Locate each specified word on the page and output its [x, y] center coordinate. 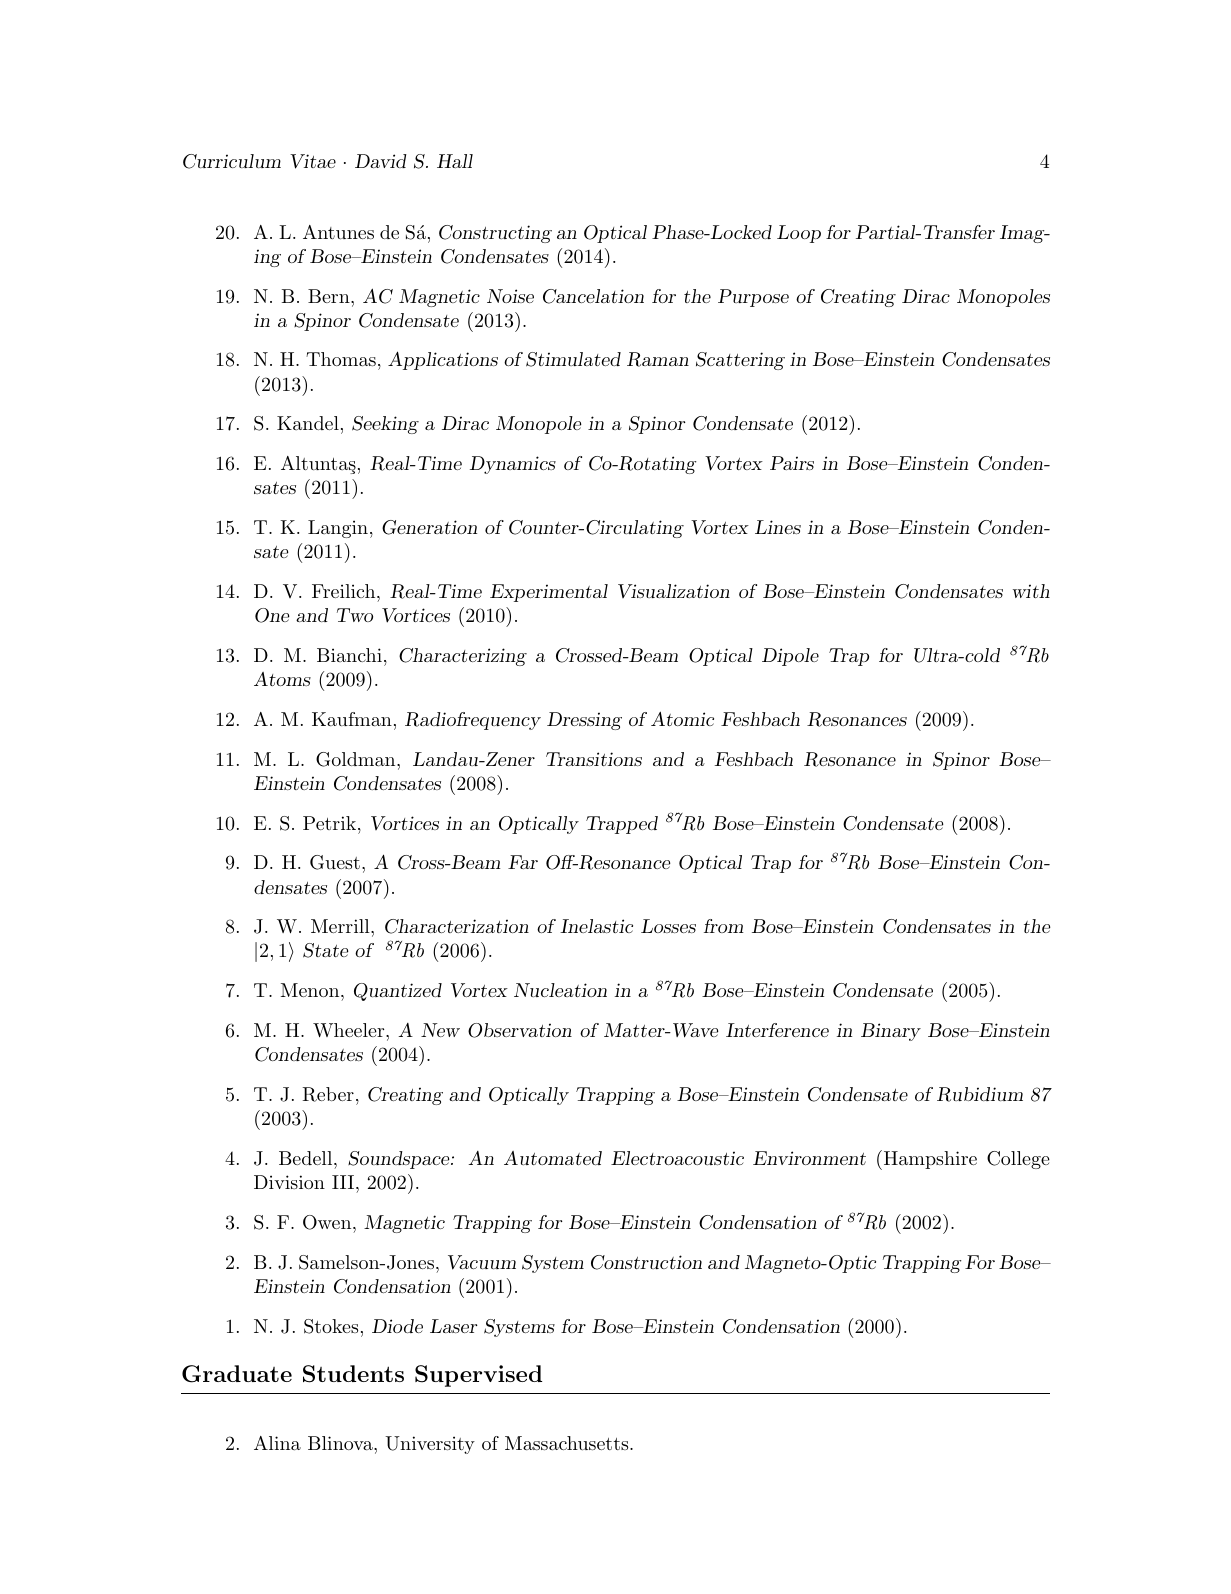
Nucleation [560, 990]
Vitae [313, 161]
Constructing [495, 234]
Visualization [674, 591]
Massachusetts [566, 1443]
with [1031, 591]
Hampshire [929, 1160]
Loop [799, 234]
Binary [891, 1032]
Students [353, 1374]
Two [355, 615]
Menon [311, 990]
